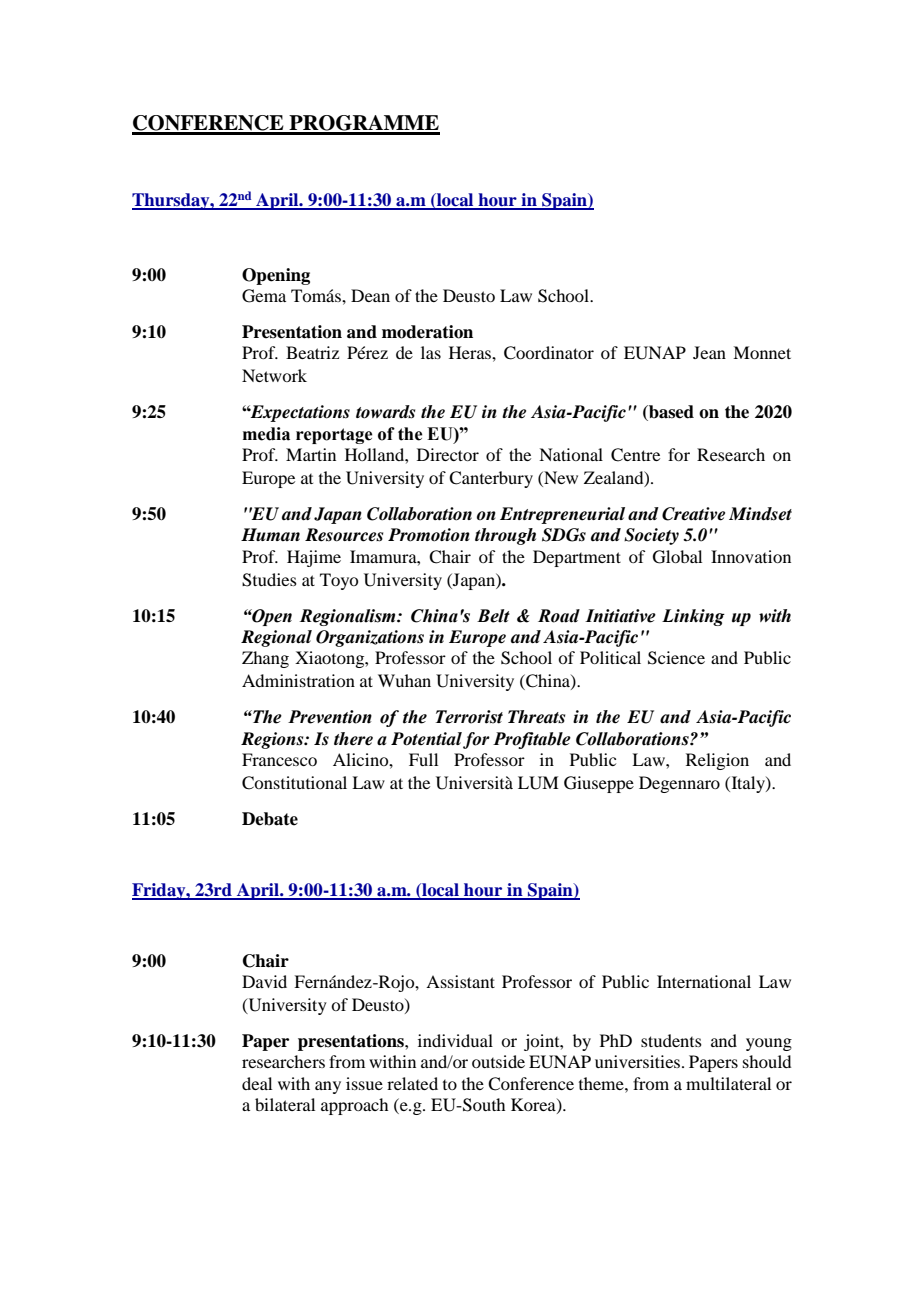  Describe the element at coordinates (312, 352) in the screenshot. I see `Beatriz` at that location.
